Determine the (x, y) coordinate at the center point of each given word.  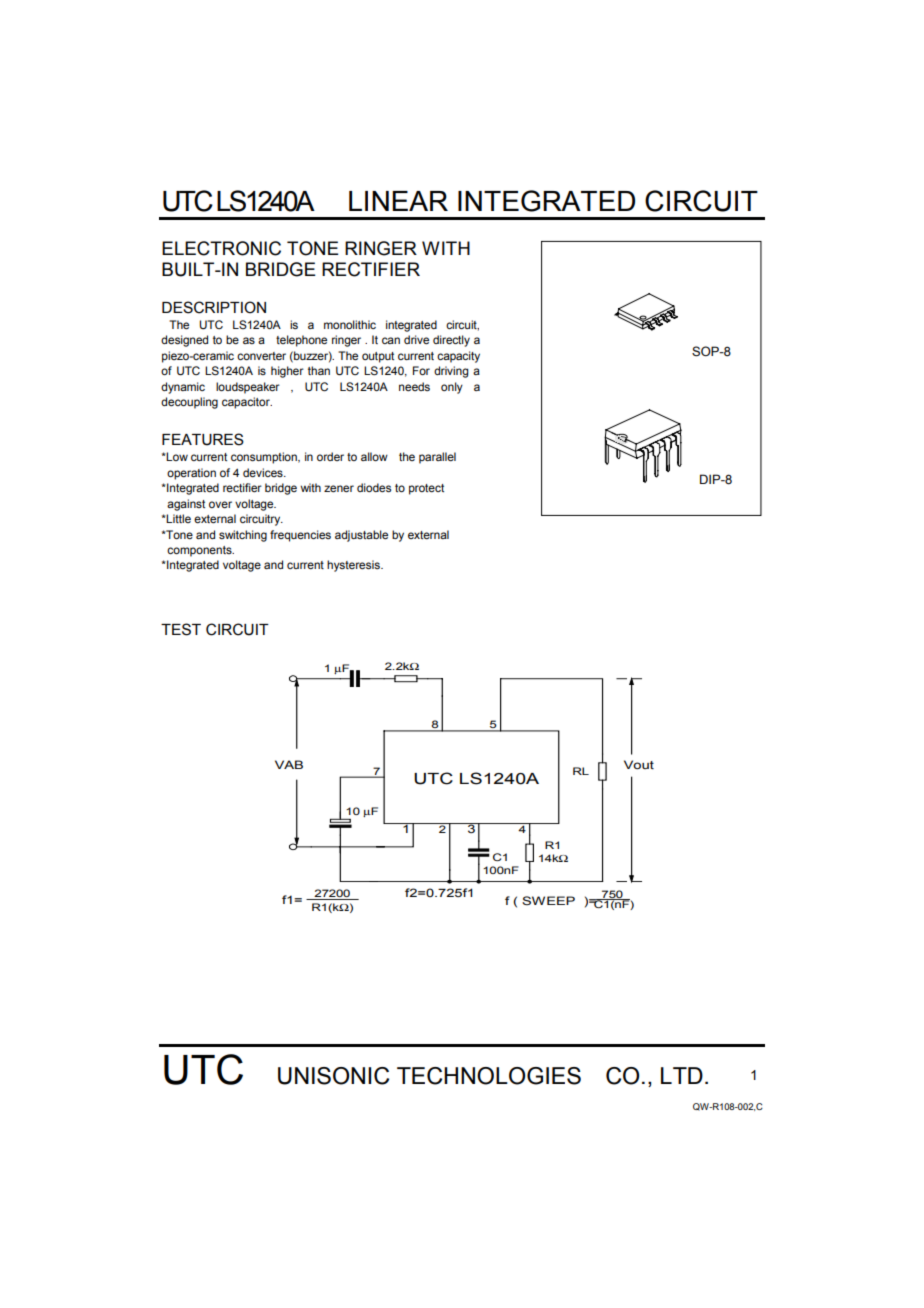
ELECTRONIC (221, 248)
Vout (639, 764)
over (220, 504)
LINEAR (398, 201)
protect (426, 489)
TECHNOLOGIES (489, 1076)
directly (451, 341)
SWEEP (548, 900)
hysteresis (354, 566)
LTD (682, 1075)
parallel (437, 458)
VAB (289, 764)
